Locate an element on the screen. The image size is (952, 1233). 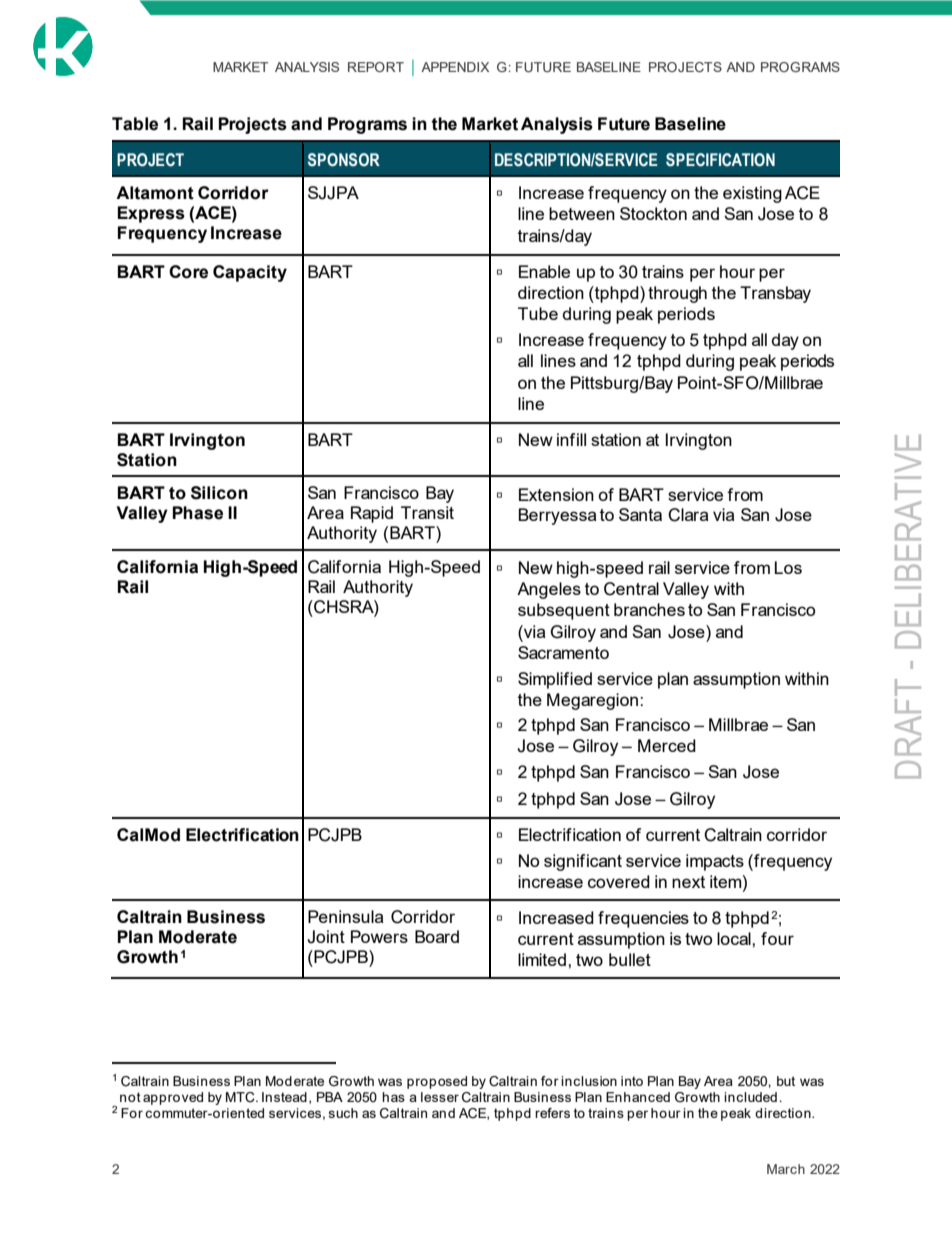
APPENDIX is located at coordinates (455, 67).
